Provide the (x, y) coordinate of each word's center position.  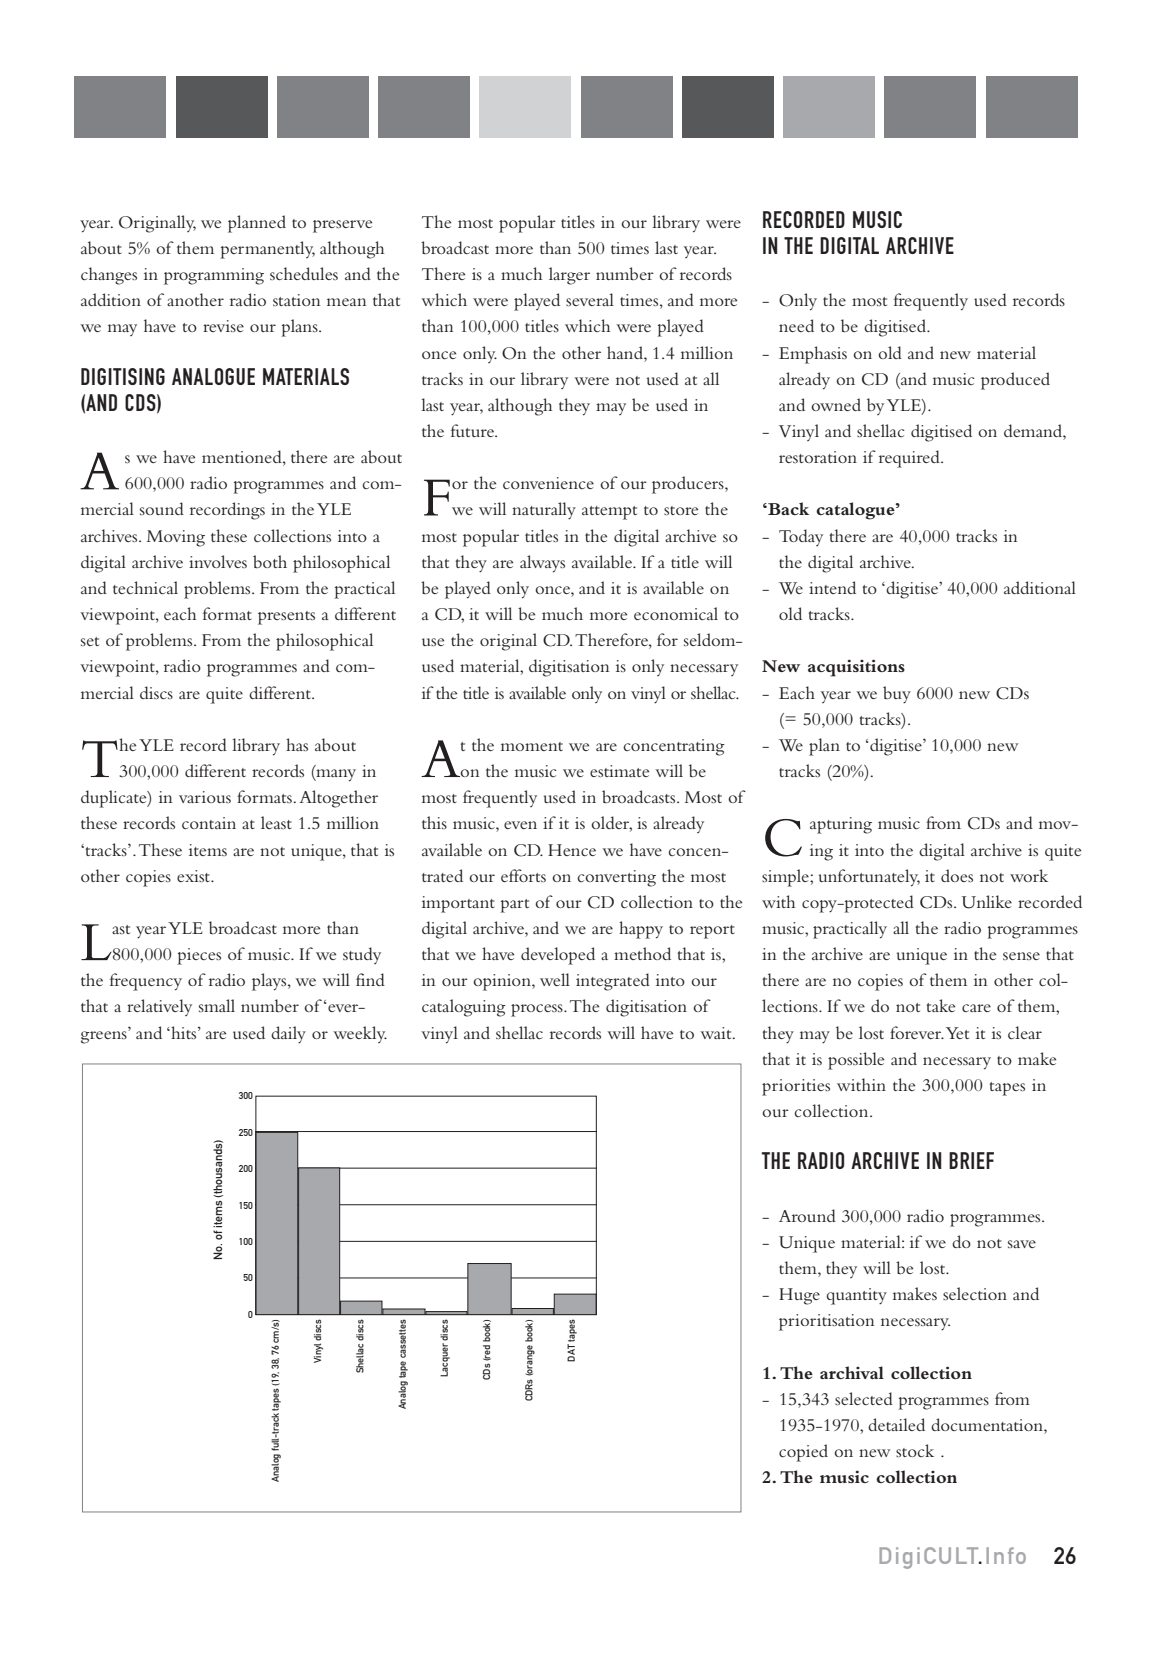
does (957, 875)
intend (832, 587)
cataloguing (464, 1008)
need (796, 325)
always (542, 564)
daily (288, 1034)
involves (218, 561)
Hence (572, 850)
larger (569, 276)
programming (214, 276)
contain (209, 823)
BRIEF (971, 1160)
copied (803, 1453)
